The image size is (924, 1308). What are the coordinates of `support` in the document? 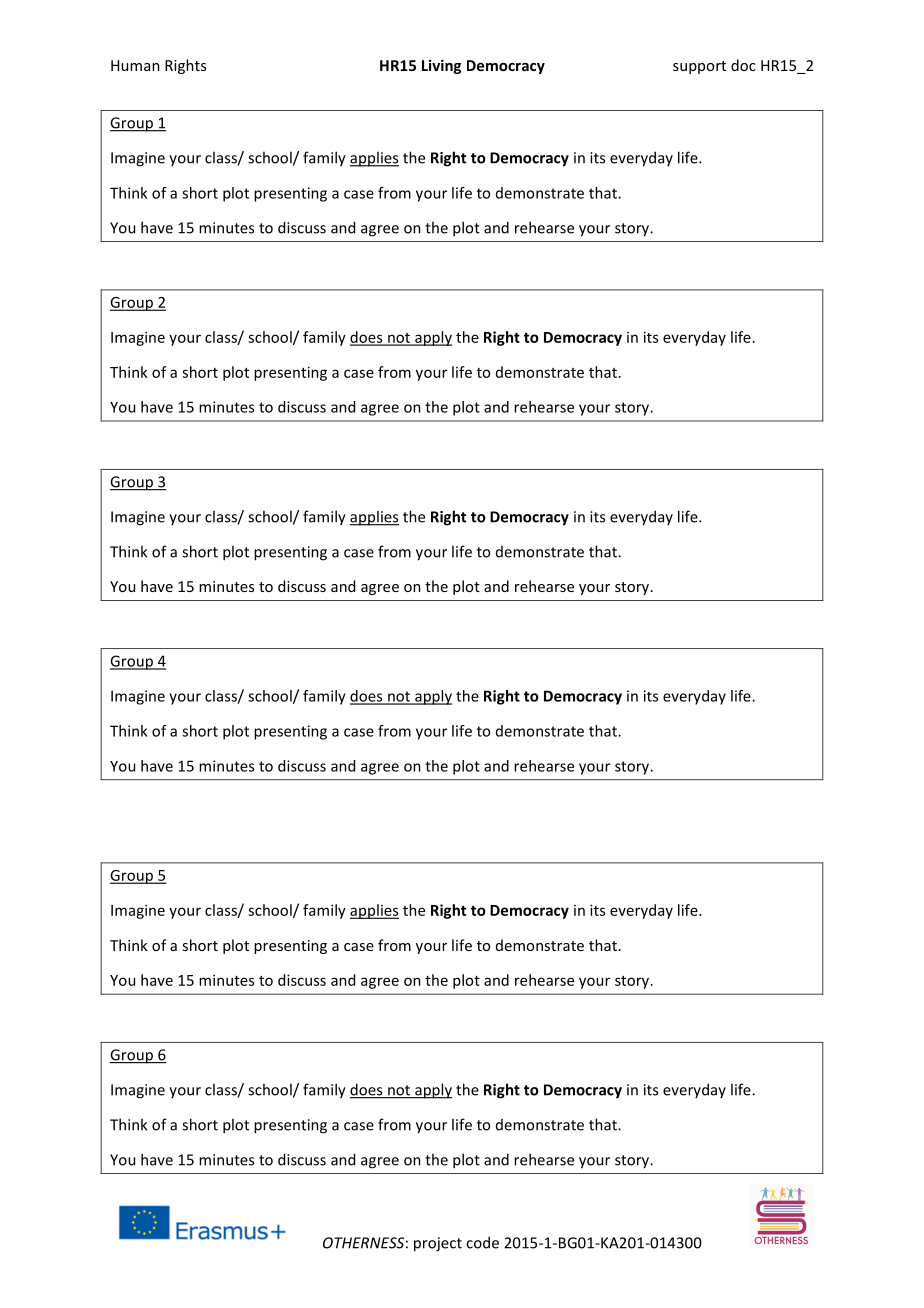 It's located at (699, 67).
